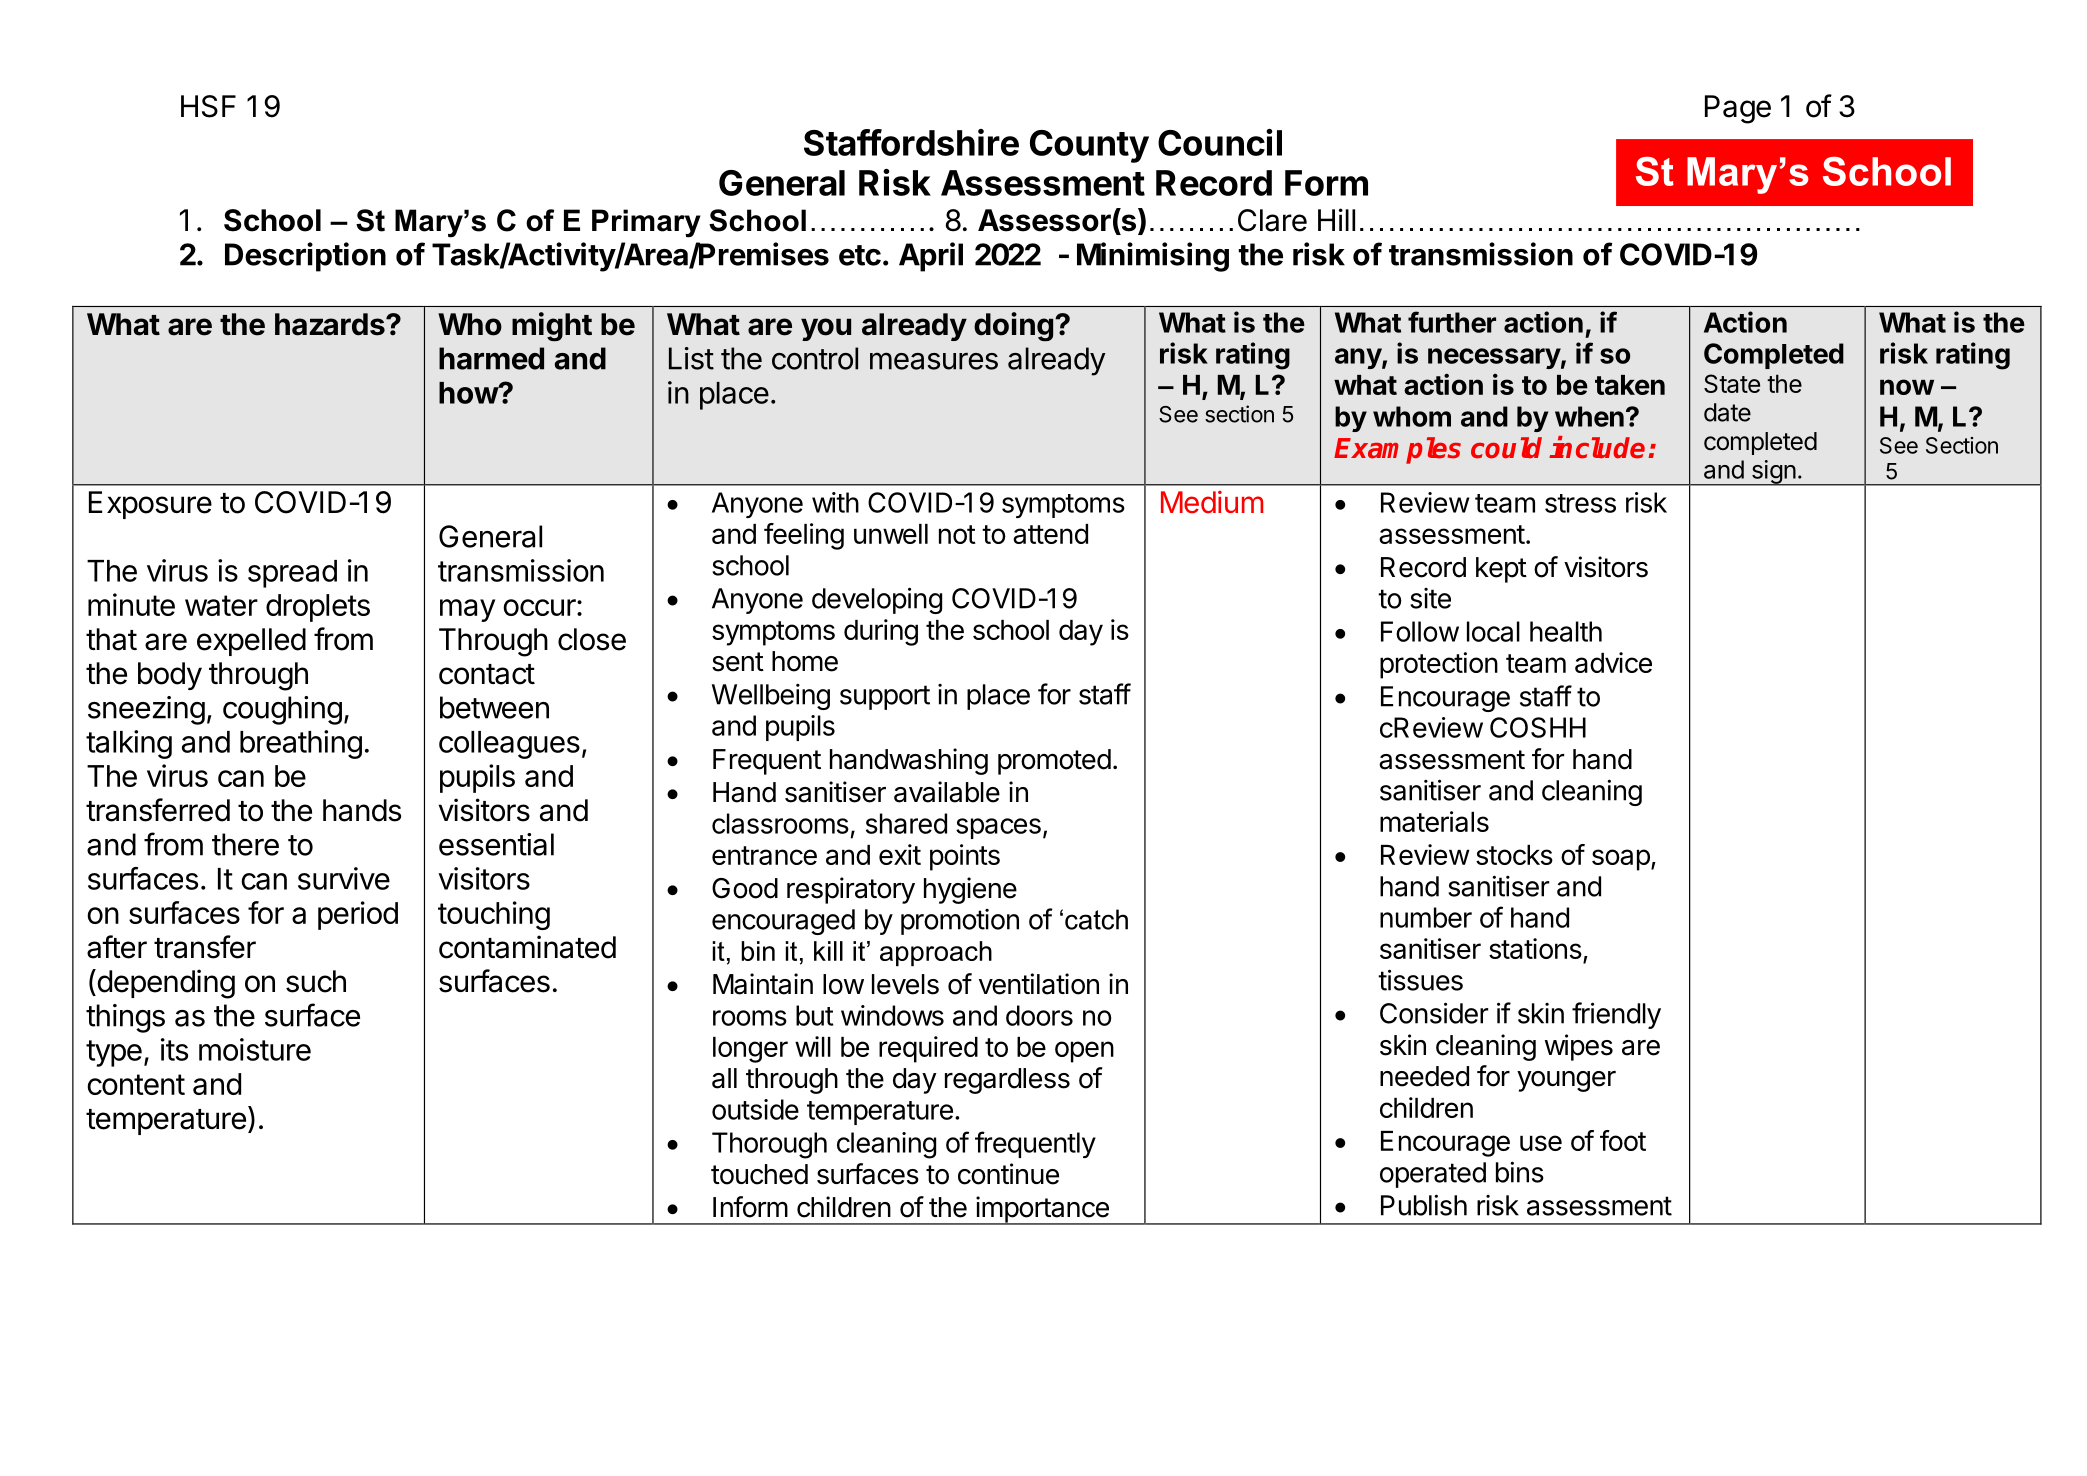  What do you see at coordinates (1727, 412) in the image?
I see `date` at bounding box center [1727, 412].
